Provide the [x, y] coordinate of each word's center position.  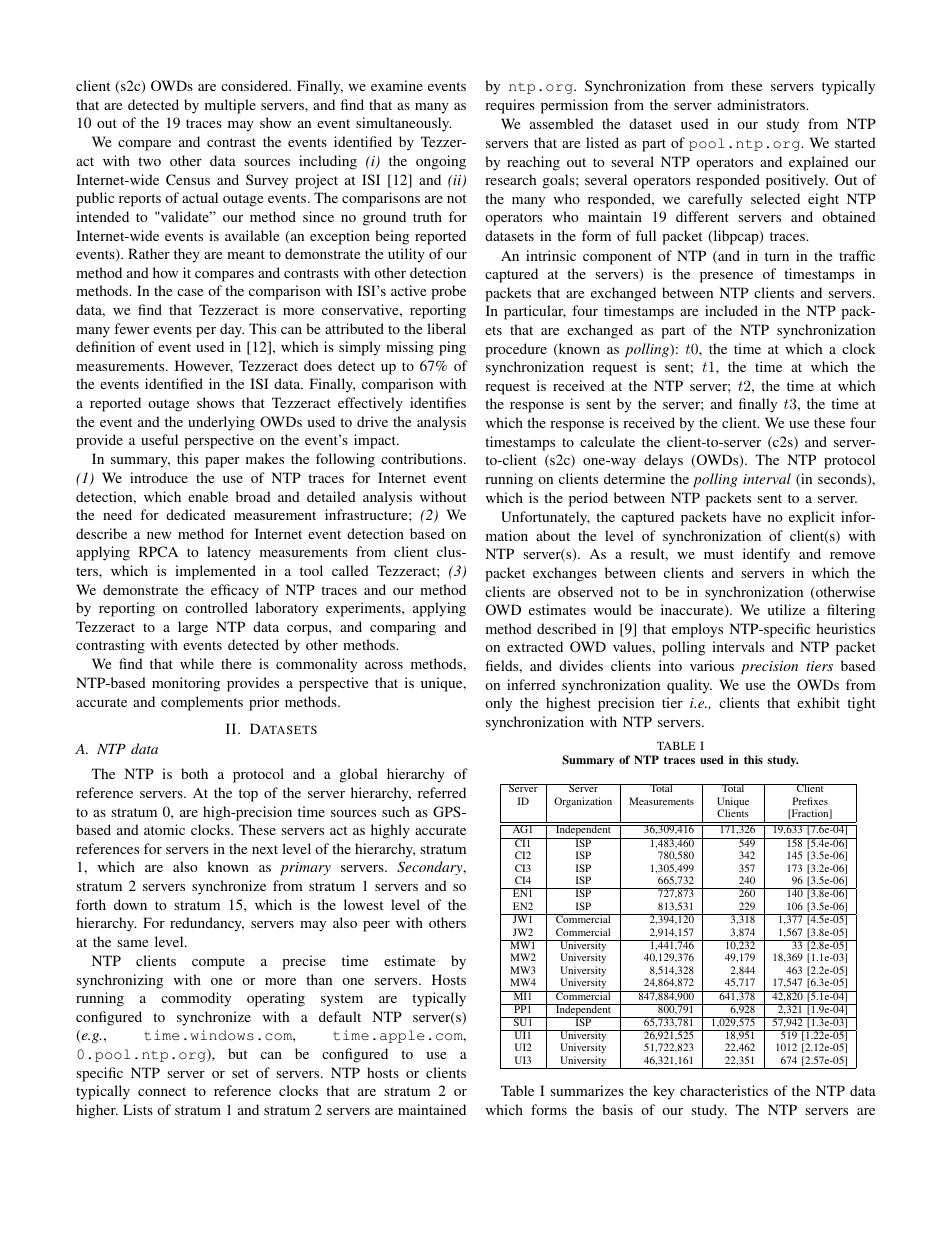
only [498, 704]
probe [448, 292]
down [130, 904]
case [190, 292]
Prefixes [810, 801]
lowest [363, 904]
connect [162, 1091]
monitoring [186, 684]
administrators [762, 104]
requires [510, 106]
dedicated [196, 514]
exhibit [818, 702]
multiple [230, 106]
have [747, 516]
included [731, 310]
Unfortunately [545, 518]
